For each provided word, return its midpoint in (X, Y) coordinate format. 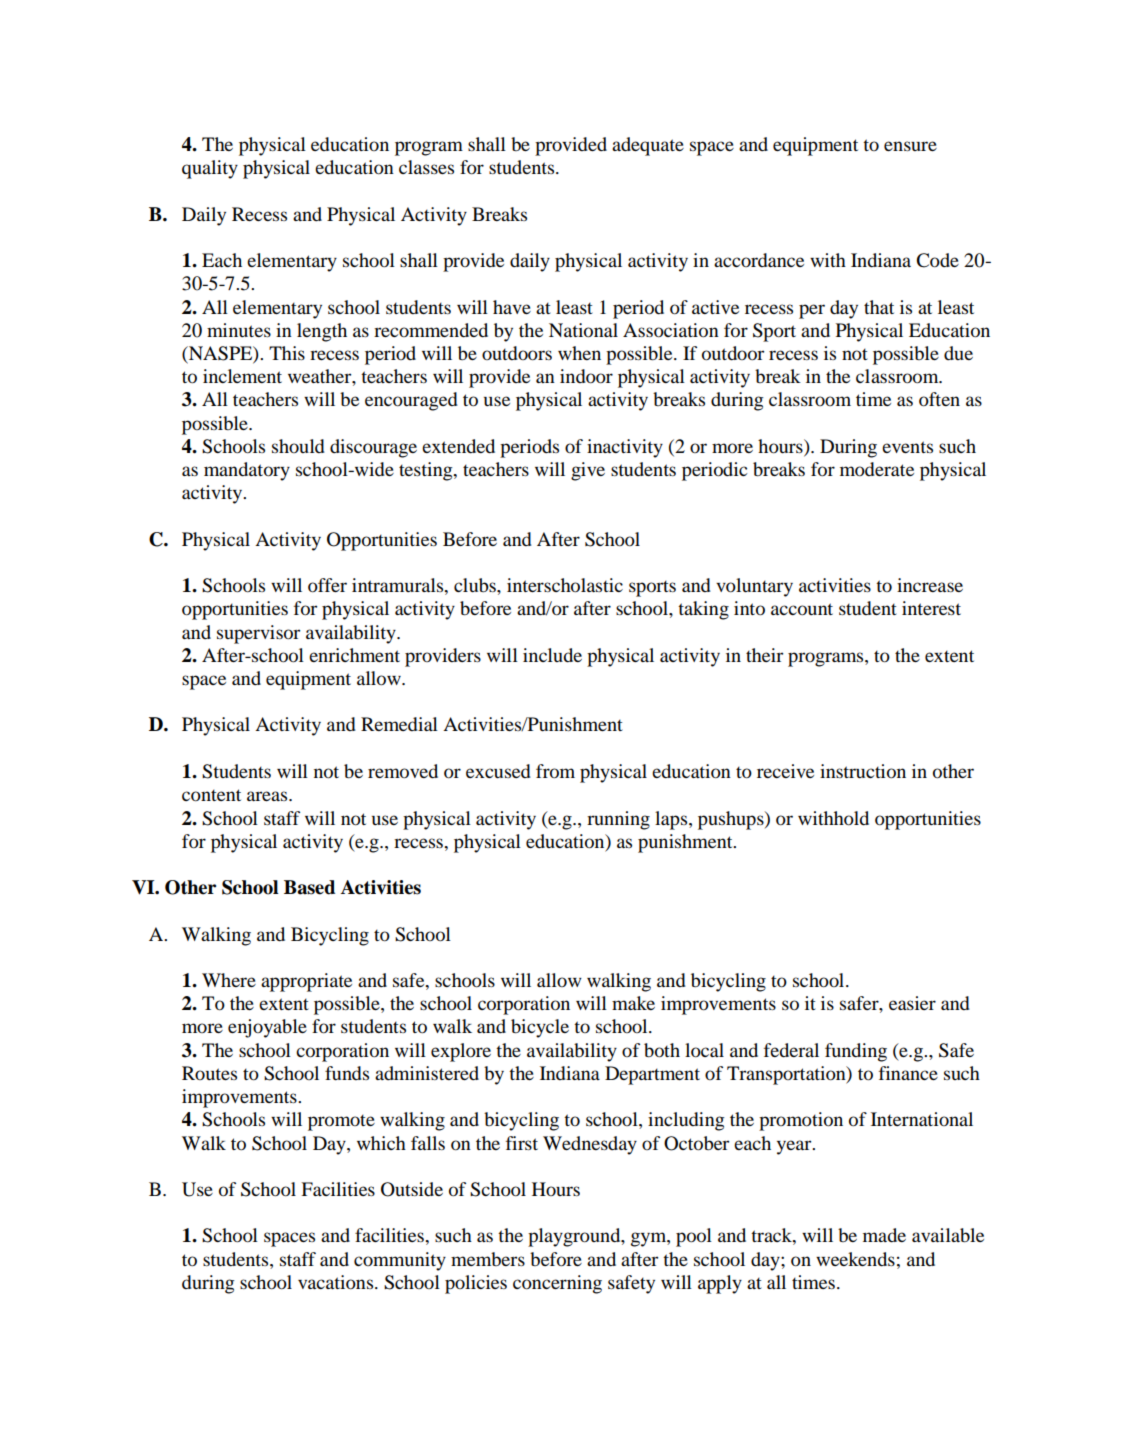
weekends (855, 1259)
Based (309, 887)
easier (912, 1003)
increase (930, 585)
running (618, 820)
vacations (337, 1282)
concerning (557, 1284)
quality (210, 169)
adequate (648, 146)
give (588, 471)
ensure (910, 146)
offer (327, 585)
